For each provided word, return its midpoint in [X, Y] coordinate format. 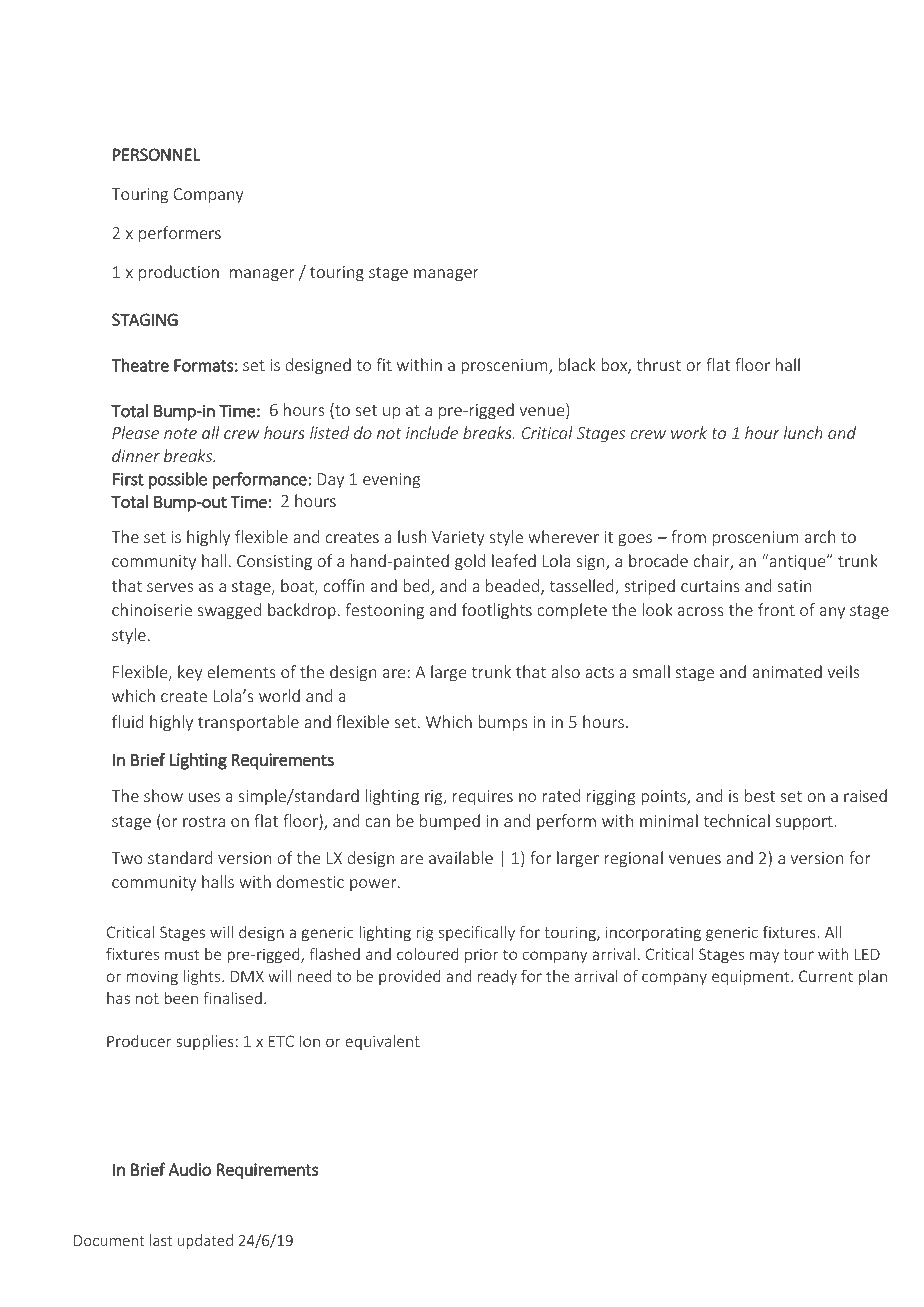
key [190, 673]
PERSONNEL [156, 154]
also [565, 671]
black [577, 364]
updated [205, 1241]
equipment [752, 977]
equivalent [382, 1042]
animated [787, 671]
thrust [658, 364]
